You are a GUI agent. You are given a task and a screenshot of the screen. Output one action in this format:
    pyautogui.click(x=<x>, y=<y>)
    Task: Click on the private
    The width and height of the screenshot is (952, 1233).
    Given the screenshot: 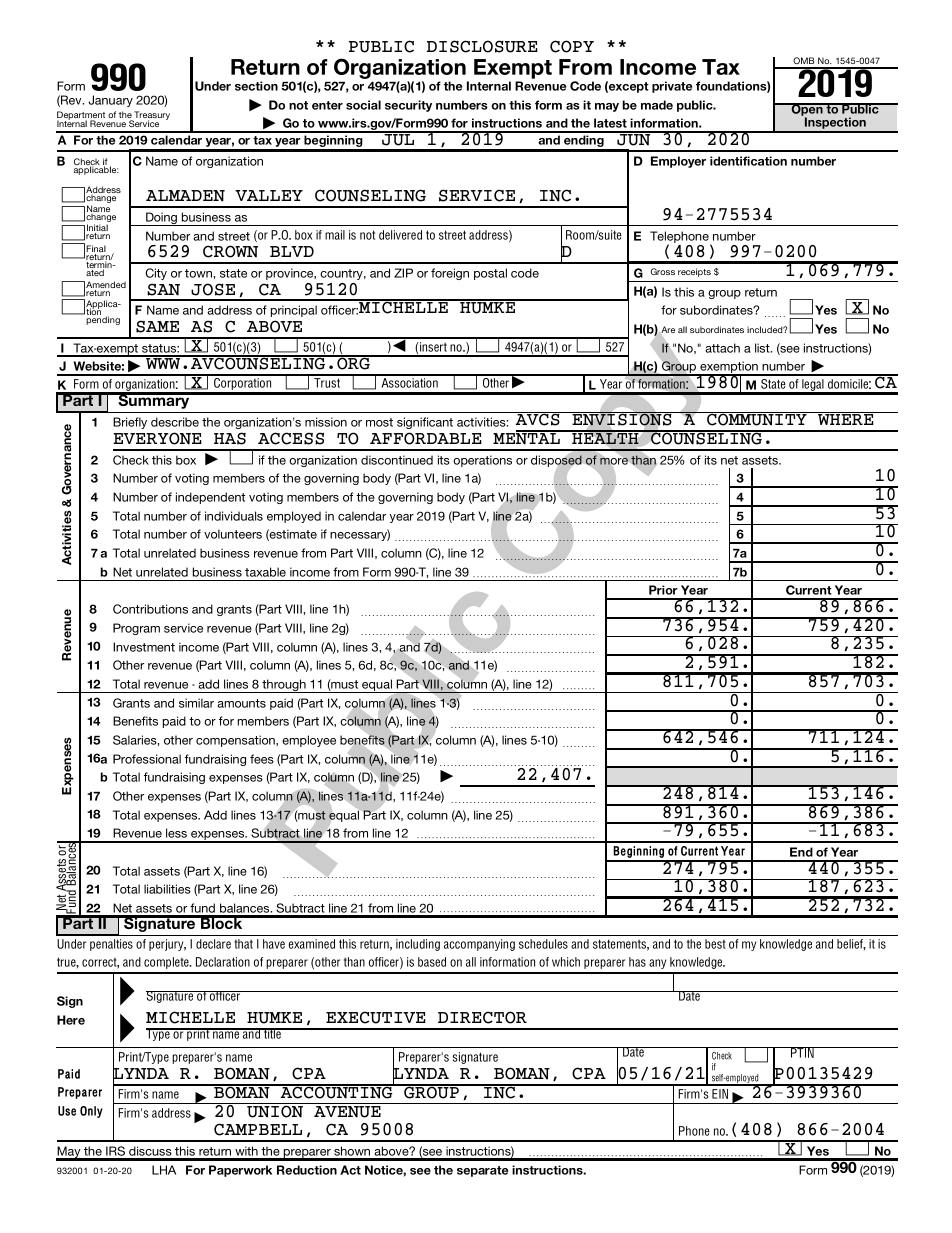 What is the action you would take?
    pyautogui.click(x=672, y=87)
